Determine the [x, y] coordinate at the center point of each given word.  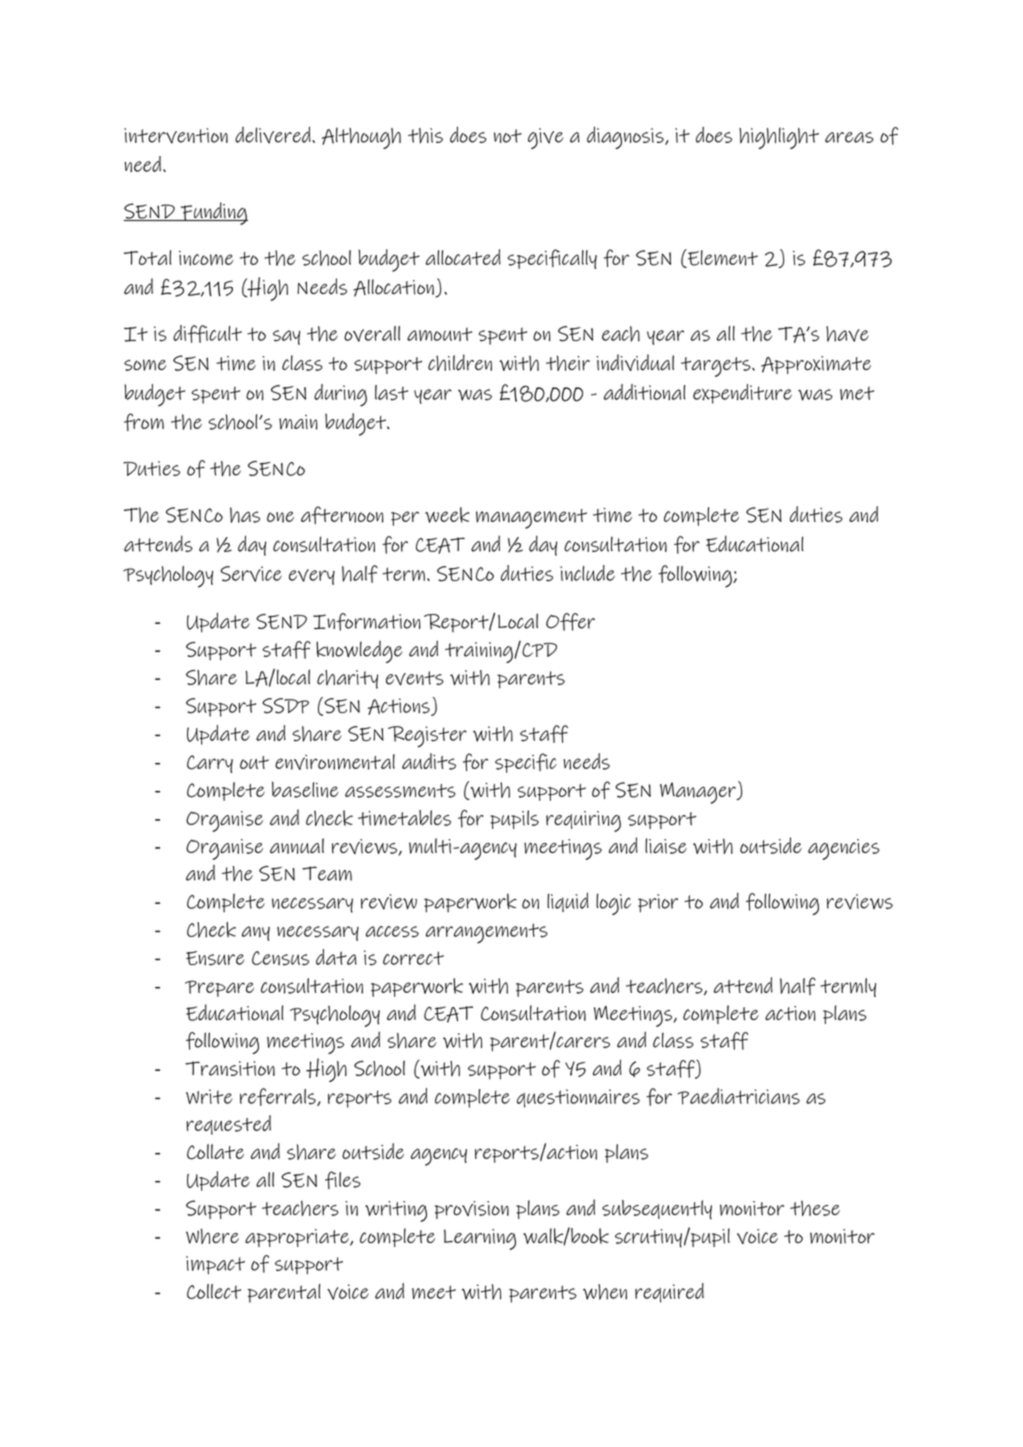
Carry [210, 764]
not [508, 136]
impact [215, 1265]
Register [427, 737]
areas [849, 137]
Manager [699, 793]
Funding [213, 213]
